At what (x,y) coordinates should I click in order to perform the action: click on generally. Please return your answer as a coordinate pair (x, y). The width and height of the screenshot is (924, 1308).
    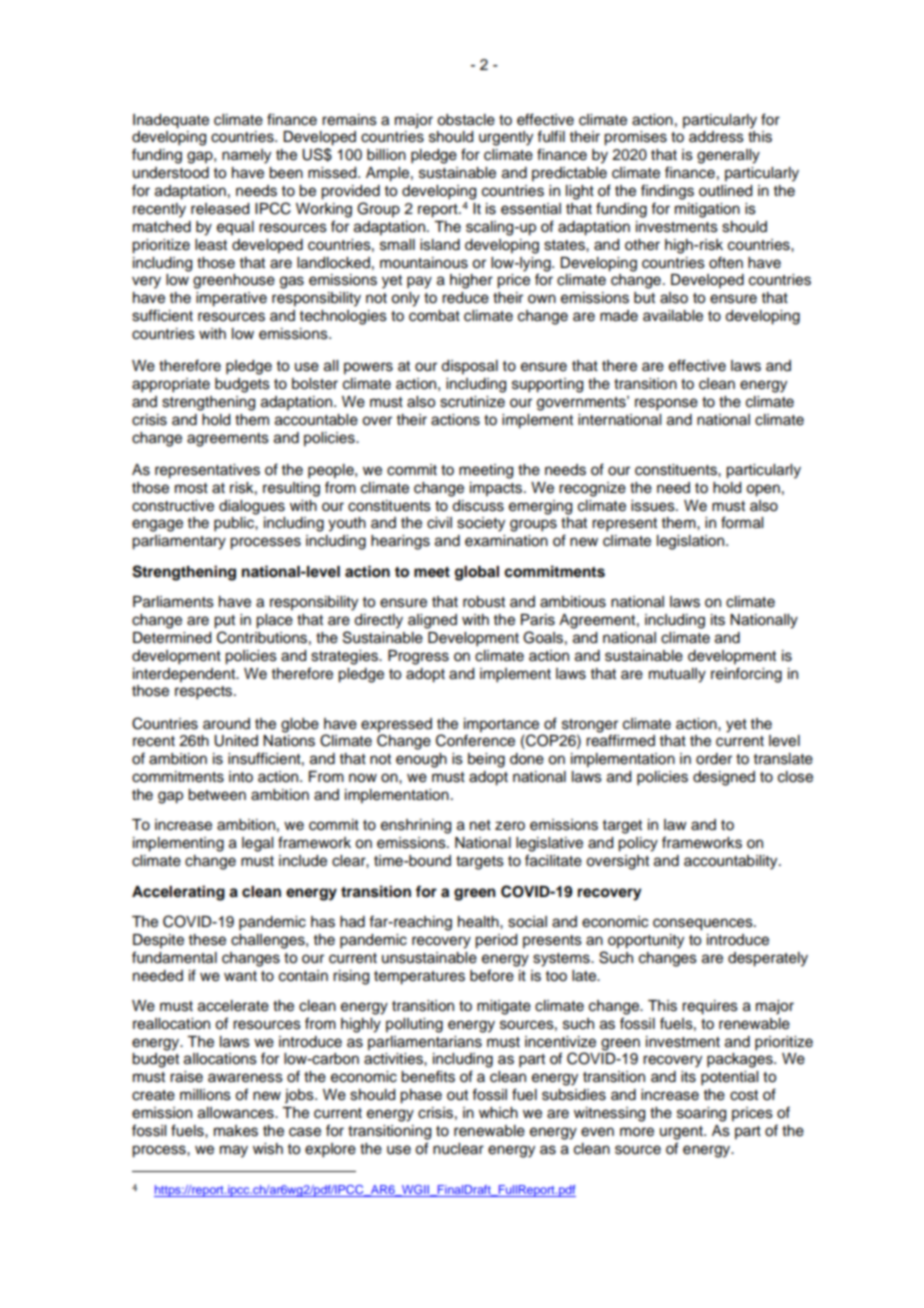
    Looking at the image, I should click on (728, 156).
